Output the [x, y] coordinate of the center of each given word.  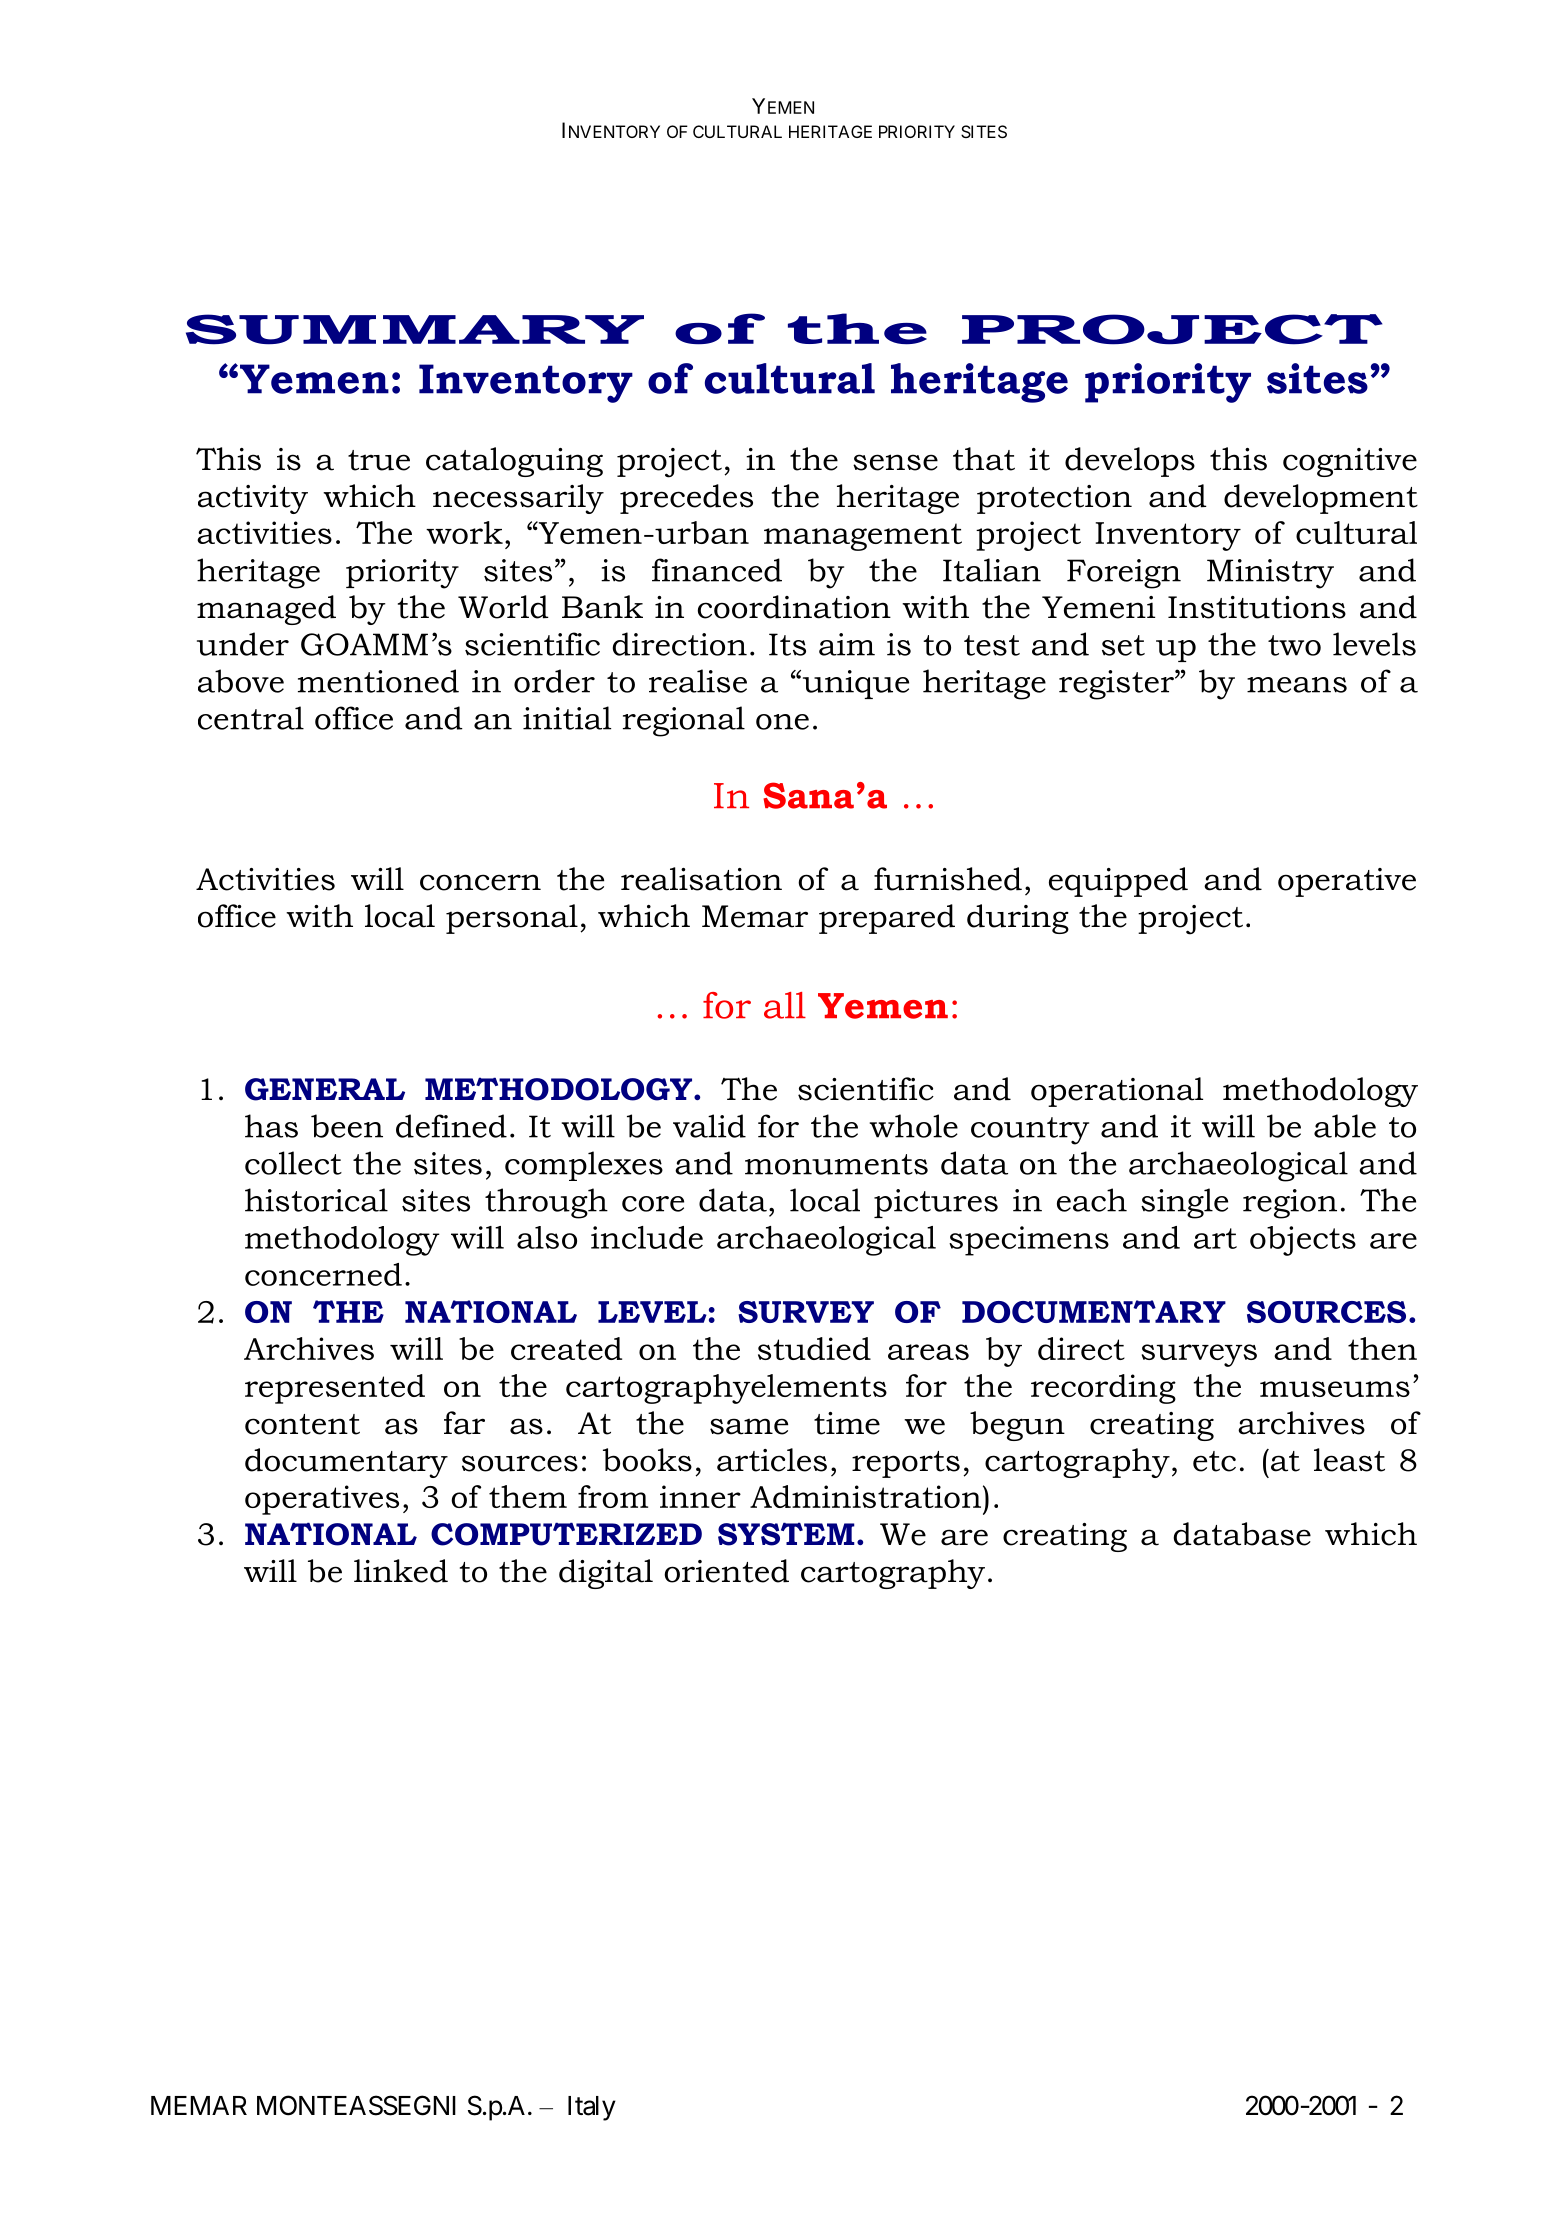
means [1297, 685]
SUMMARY [415, 329]
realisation [701, 879]
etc [1214, 1461]
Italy [592, 2108]
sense [895, 462]
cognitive [1350, 462]
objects [1303, 1241]
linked [401, 1571]
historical [316, 1200]
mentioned [378, 681]
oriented [726, 1571]
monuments [836, 1164]
